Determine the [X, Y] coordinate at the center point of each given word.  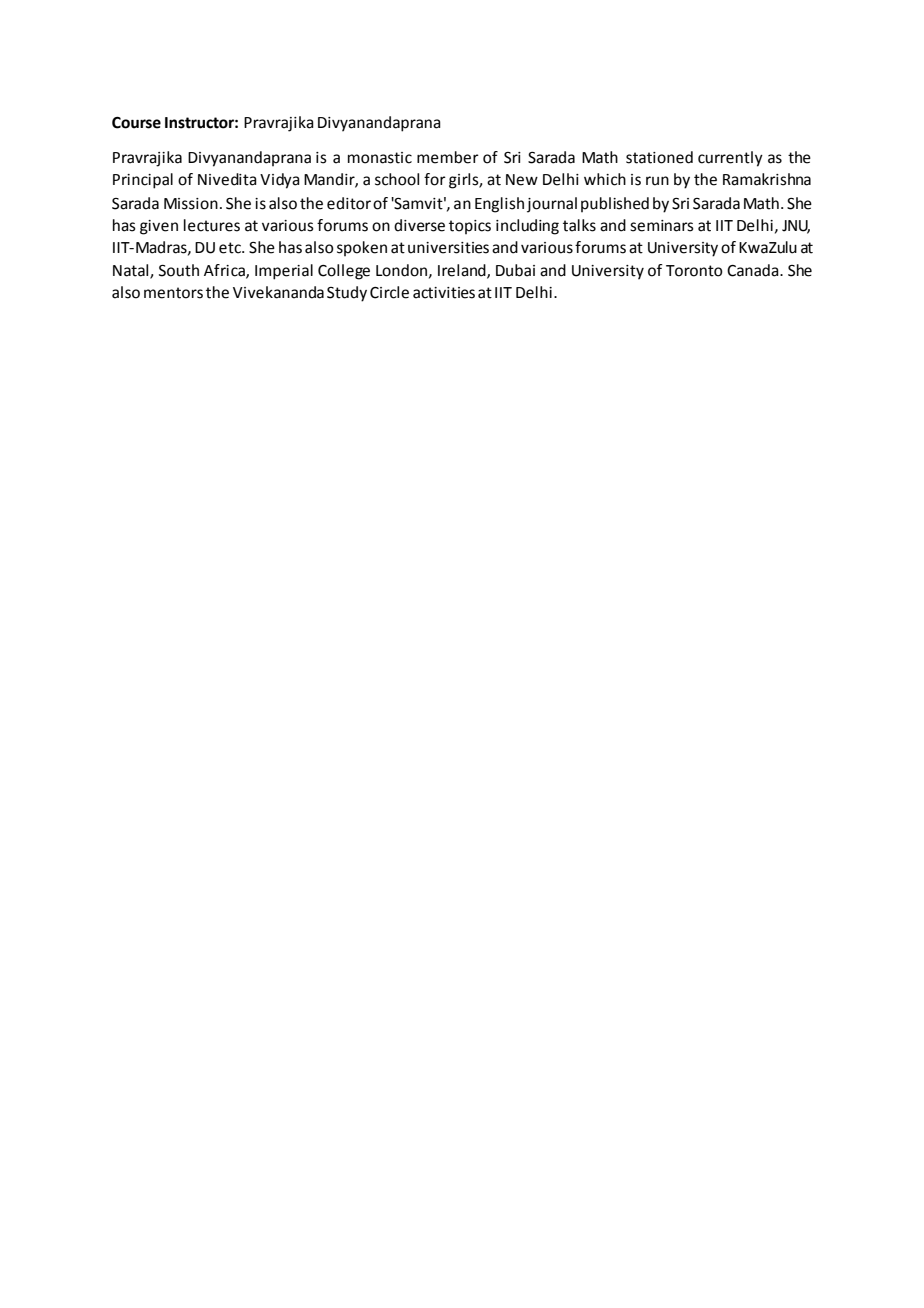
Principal [143, 181]
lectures [212, 225]
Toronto [694, 271]
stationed [659, 157]
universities [448, 248]
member [448, 157]
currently [730, 159]
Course [136, 123]
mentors [173, 293]
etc [231, 248]
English [499, 205]
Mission [191, 204]
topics [470, 227]
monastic [380, 158]
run [657, 181]
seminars [662, 226]
